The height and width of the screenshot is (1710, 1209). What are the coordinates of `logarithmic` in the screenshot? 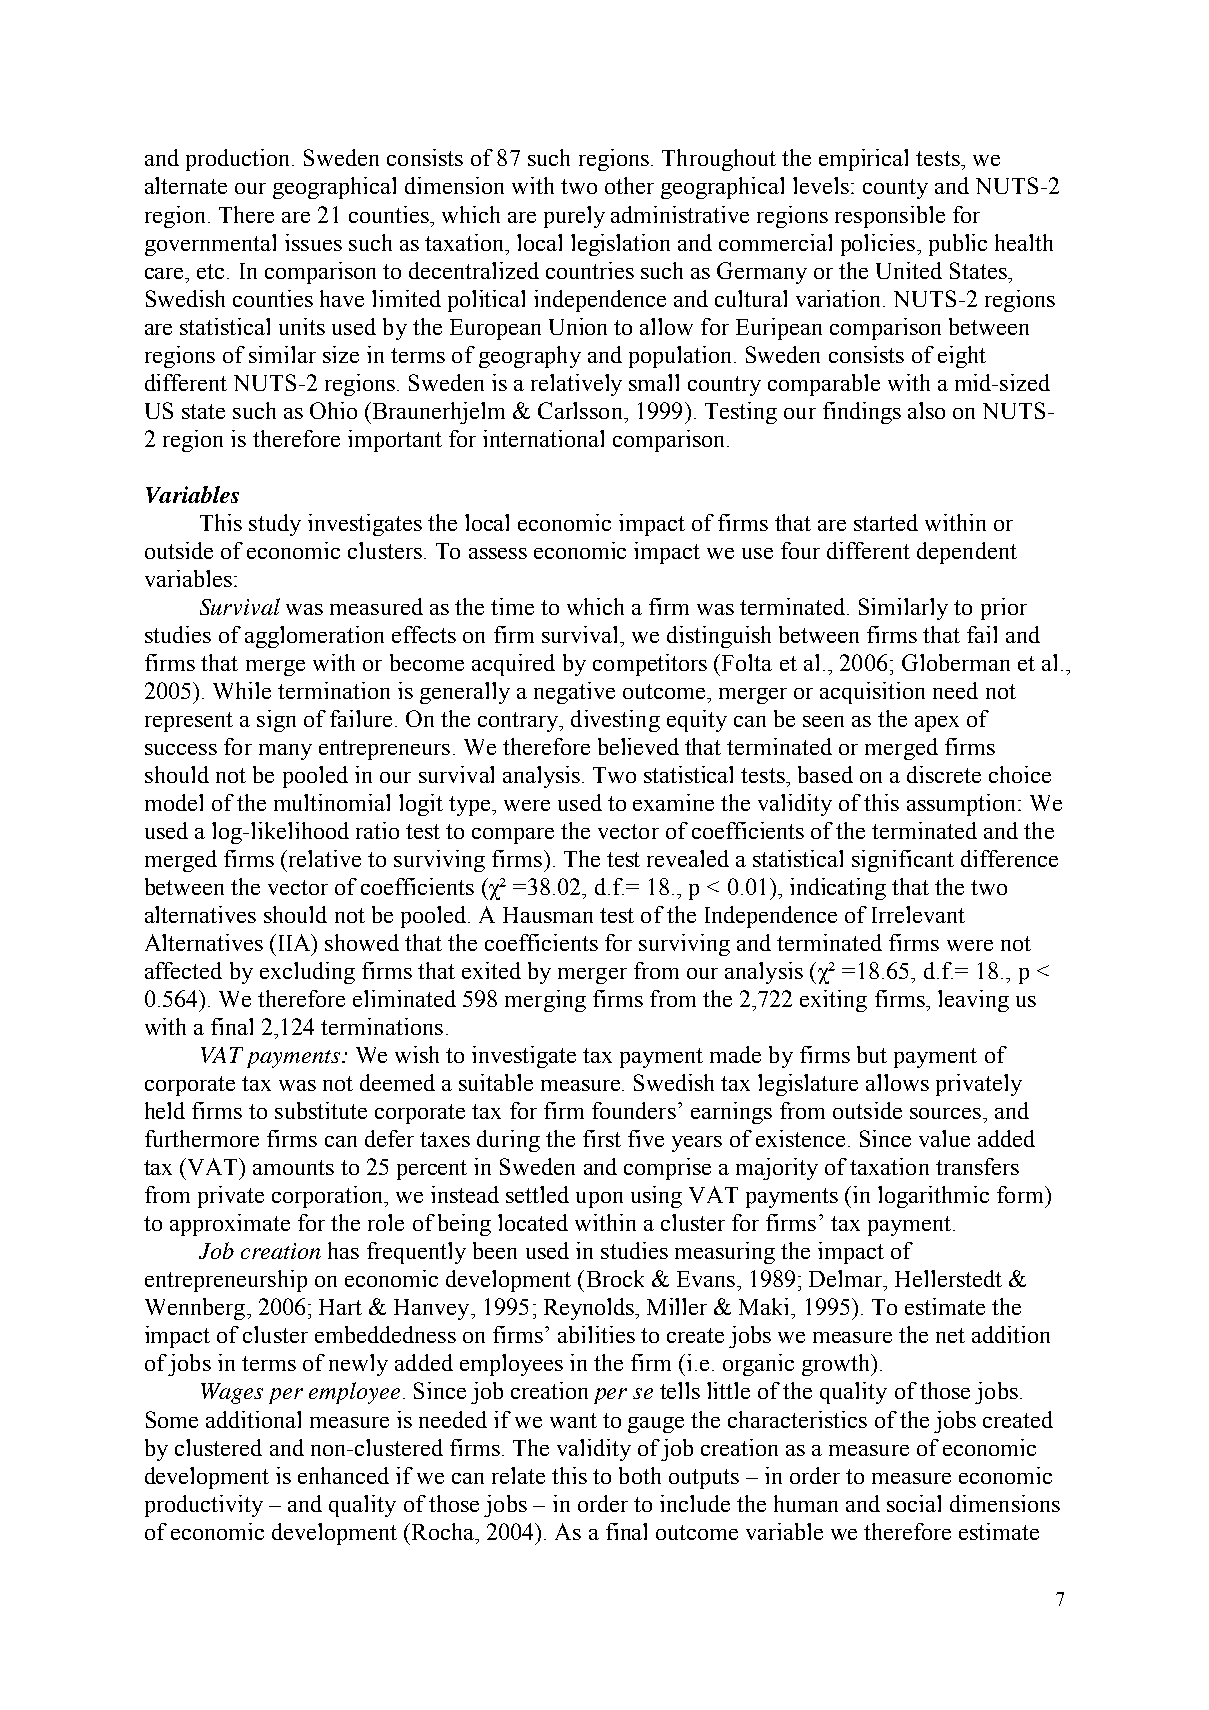 It's located at (933, 1197).
